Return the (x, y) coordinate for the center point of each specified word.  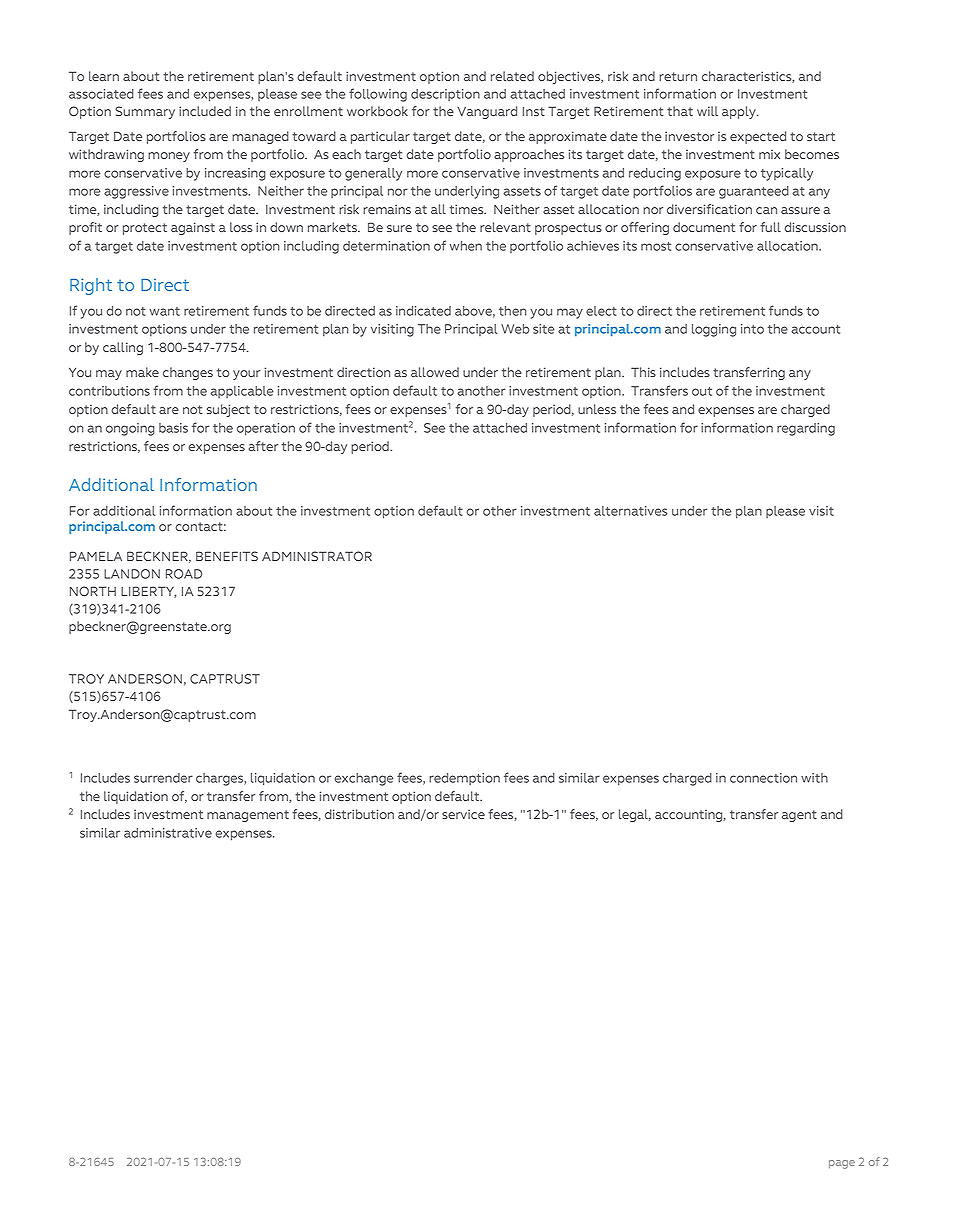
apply (740, 112)
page (842, 1164)
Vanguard (487, 112)
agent (799, 816)
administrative (168, 833)
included (205, 111)
